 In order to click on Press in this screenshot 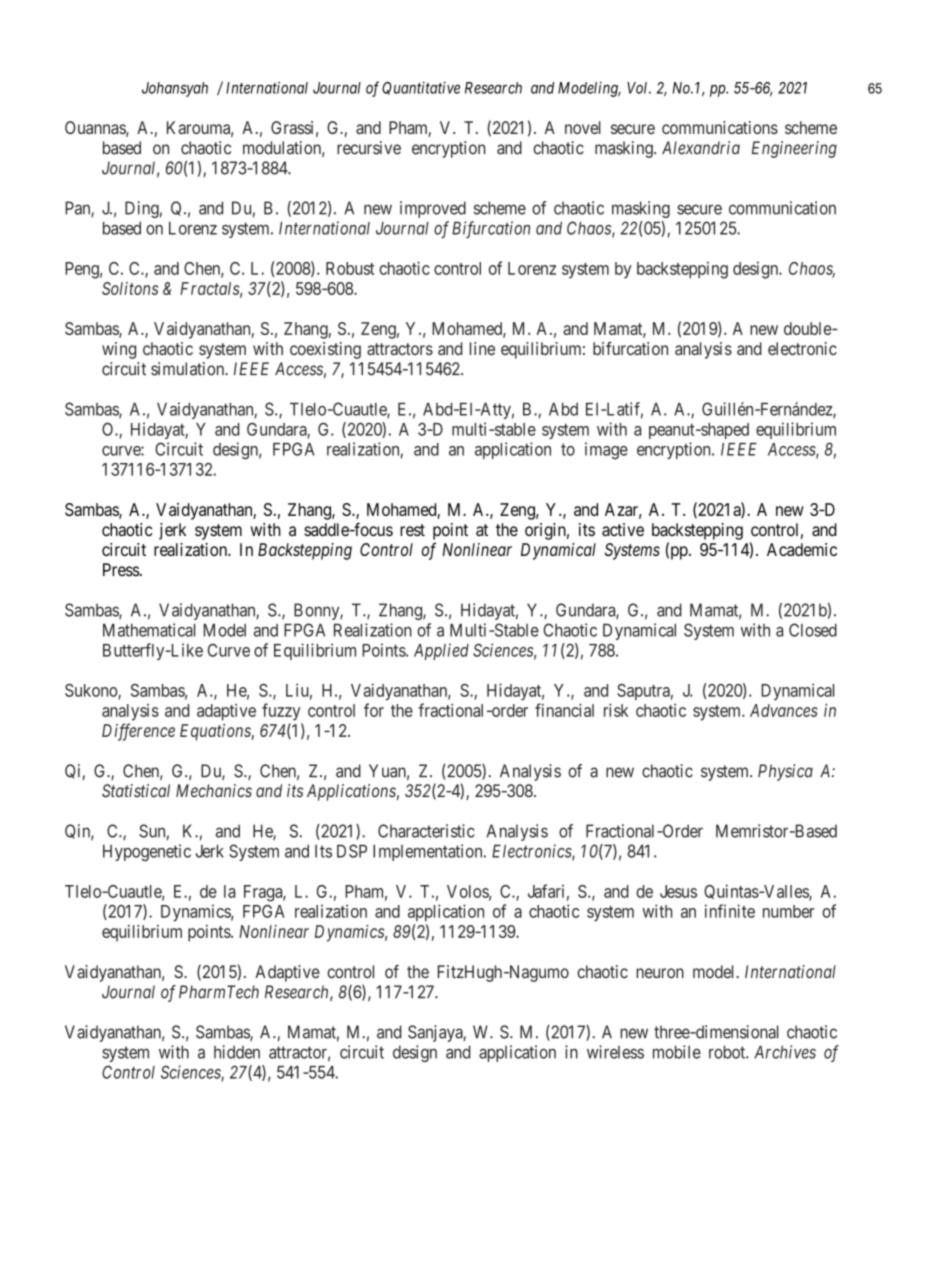, I will do `click(121, 570)`.
